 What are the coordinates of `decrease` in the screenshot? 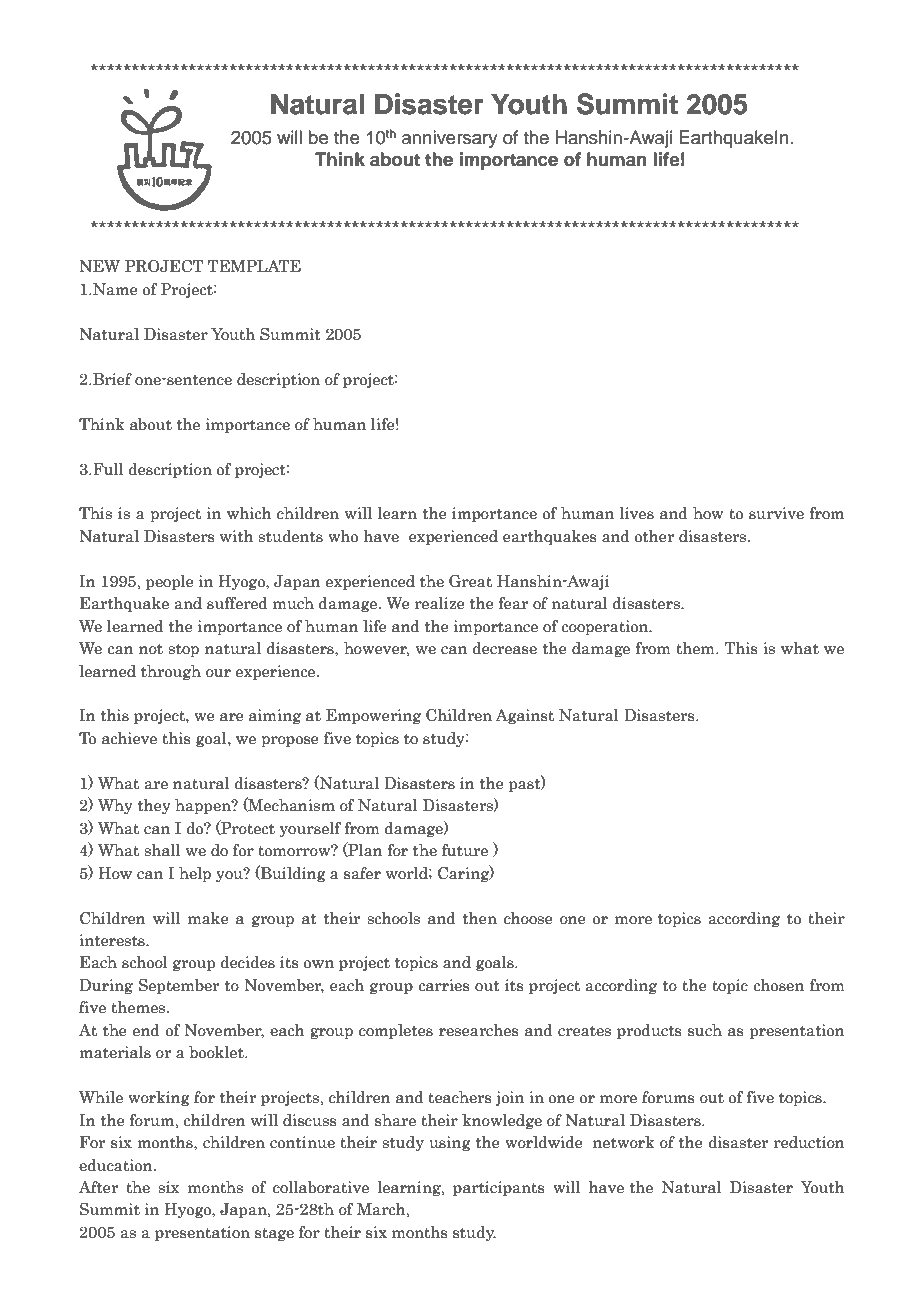 It's located at (504, 648).
